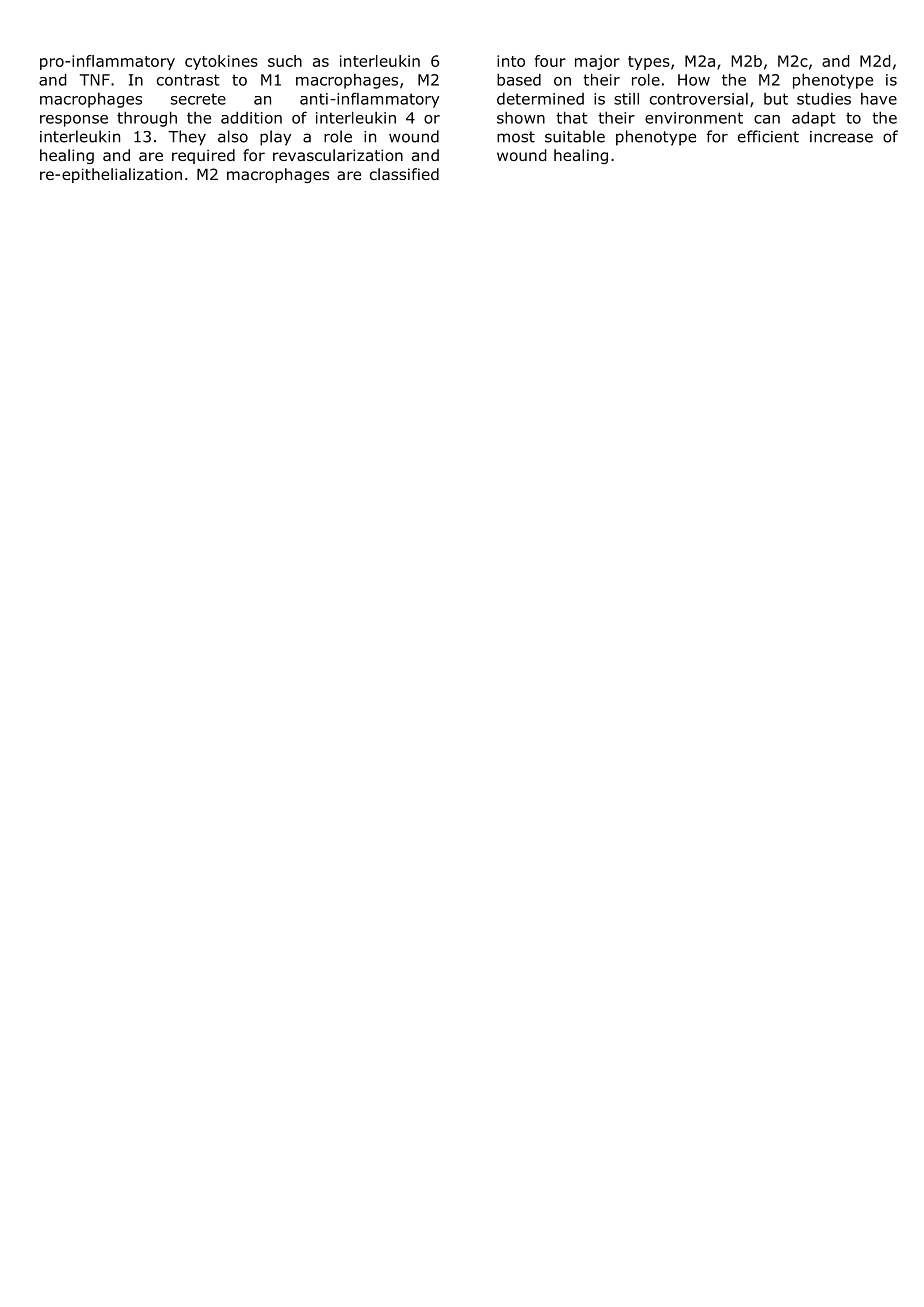 Image resolution: width=924 pixels, height=1307 pixels. Describe the element at coordinates (516, 137) in the image. I see `most` at that location.
